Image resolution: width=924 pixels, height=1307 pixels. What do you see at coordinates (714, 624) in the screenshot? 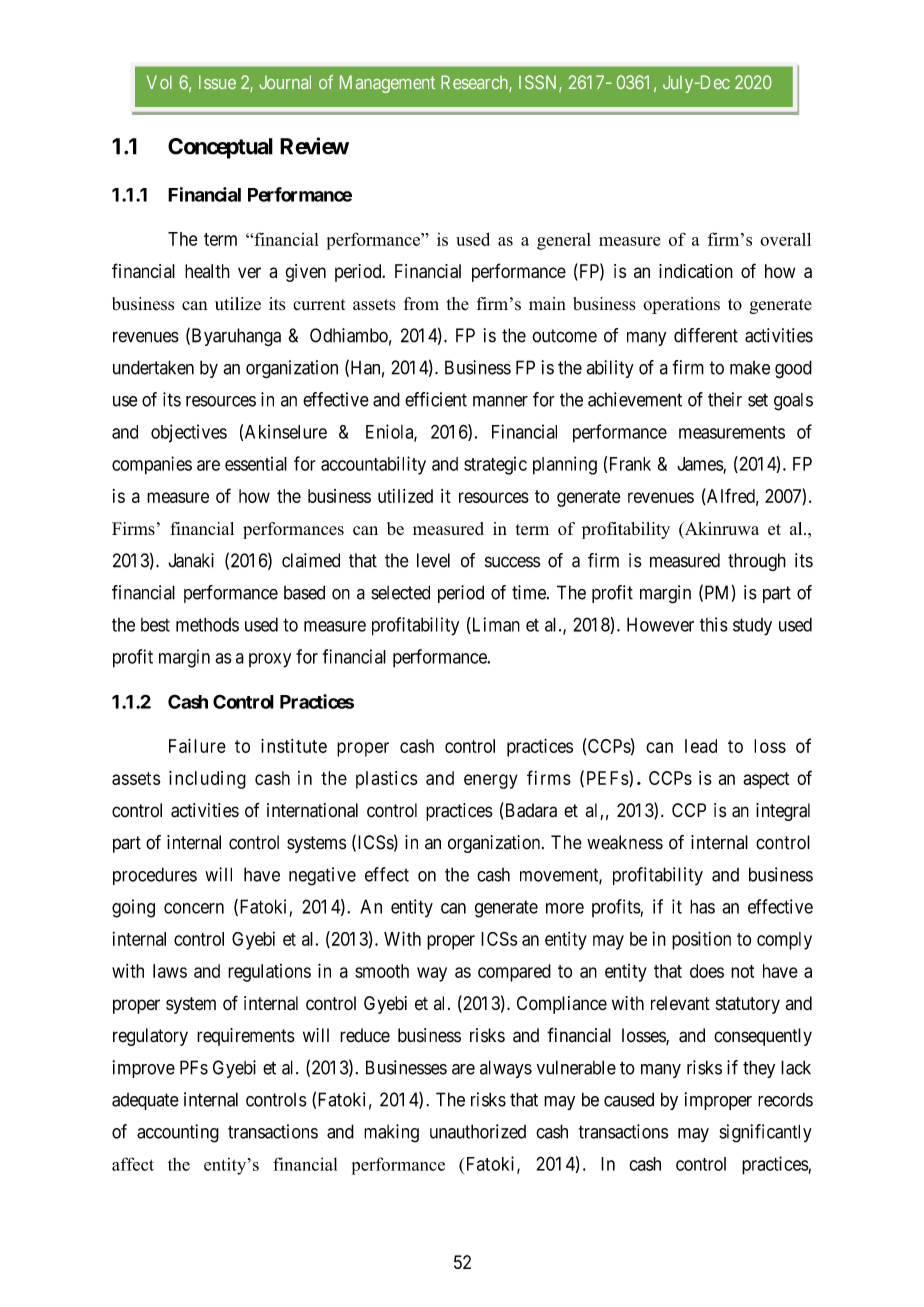
I see `this` at bounding box center [714, 624].
